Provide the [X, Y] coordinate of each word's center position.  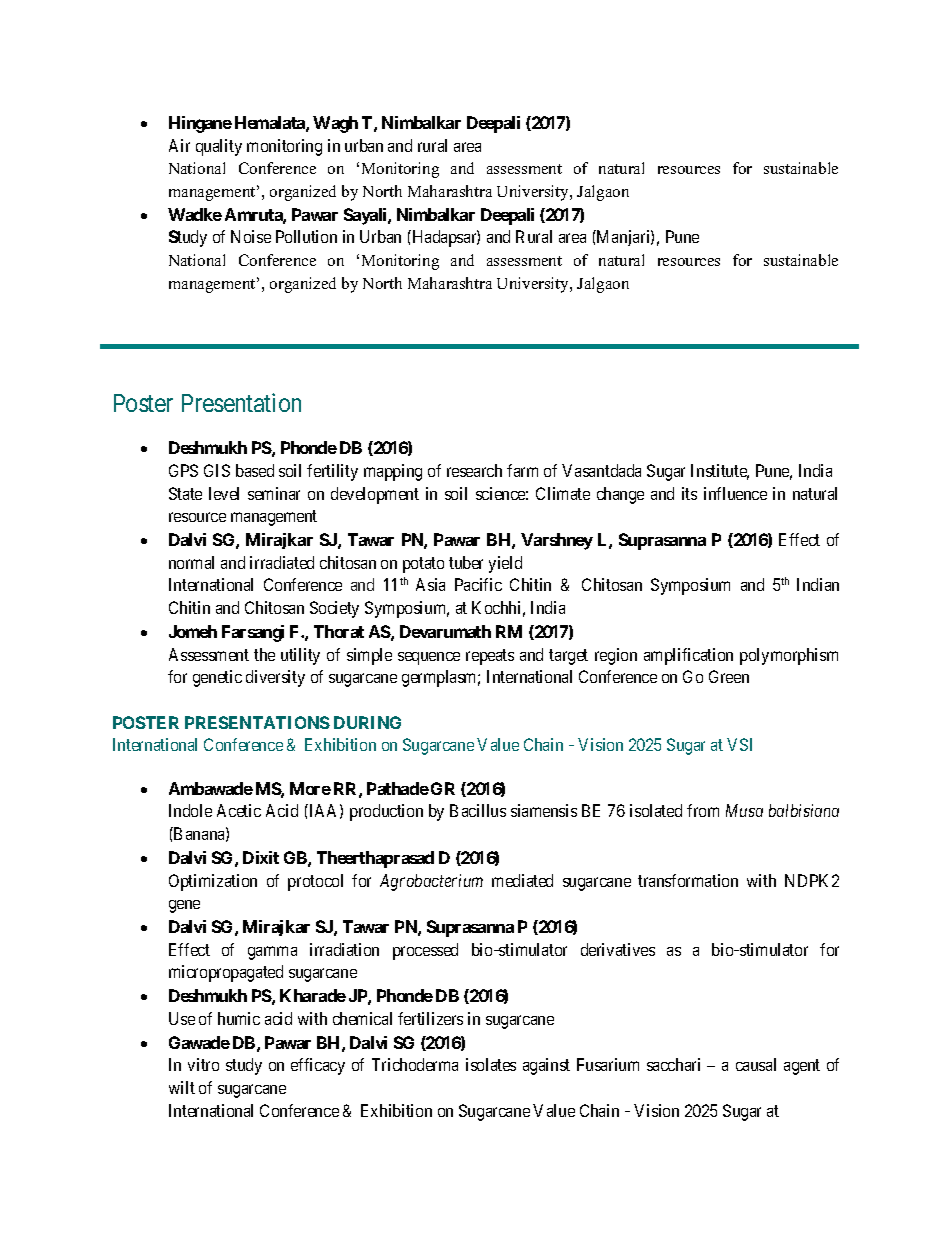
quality [219, 147]
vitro [203, 1064]
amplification [688, 656]
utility [300, 656]
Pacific [478, 584]
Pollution [306, 236]
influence [735, 493]
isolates [491, 1064]
